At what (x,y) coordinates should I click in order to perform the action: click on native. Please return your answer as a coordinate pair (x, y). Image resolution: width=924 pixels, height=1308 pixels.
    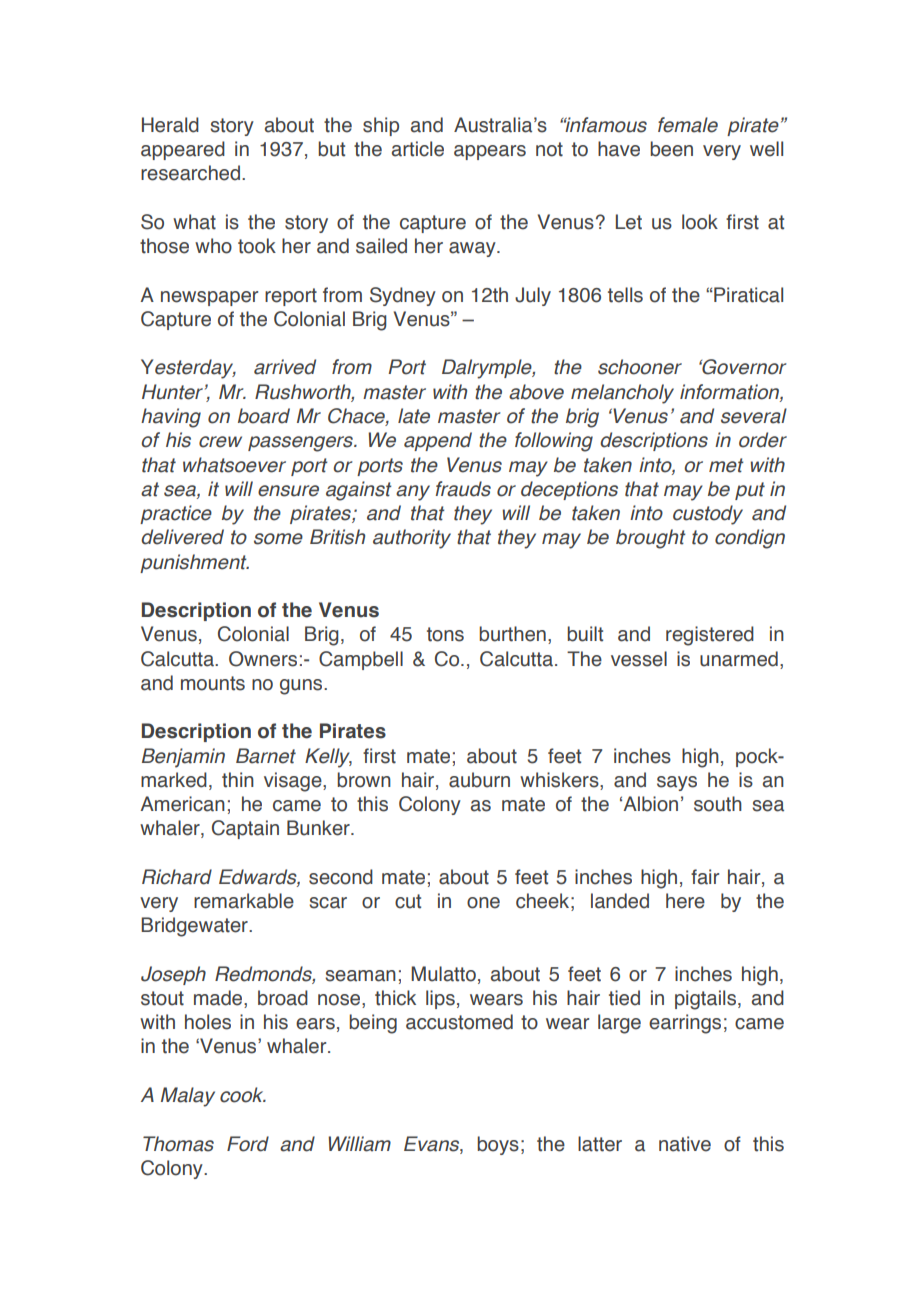
    Looking at the image, I should click on (685, 1144).
